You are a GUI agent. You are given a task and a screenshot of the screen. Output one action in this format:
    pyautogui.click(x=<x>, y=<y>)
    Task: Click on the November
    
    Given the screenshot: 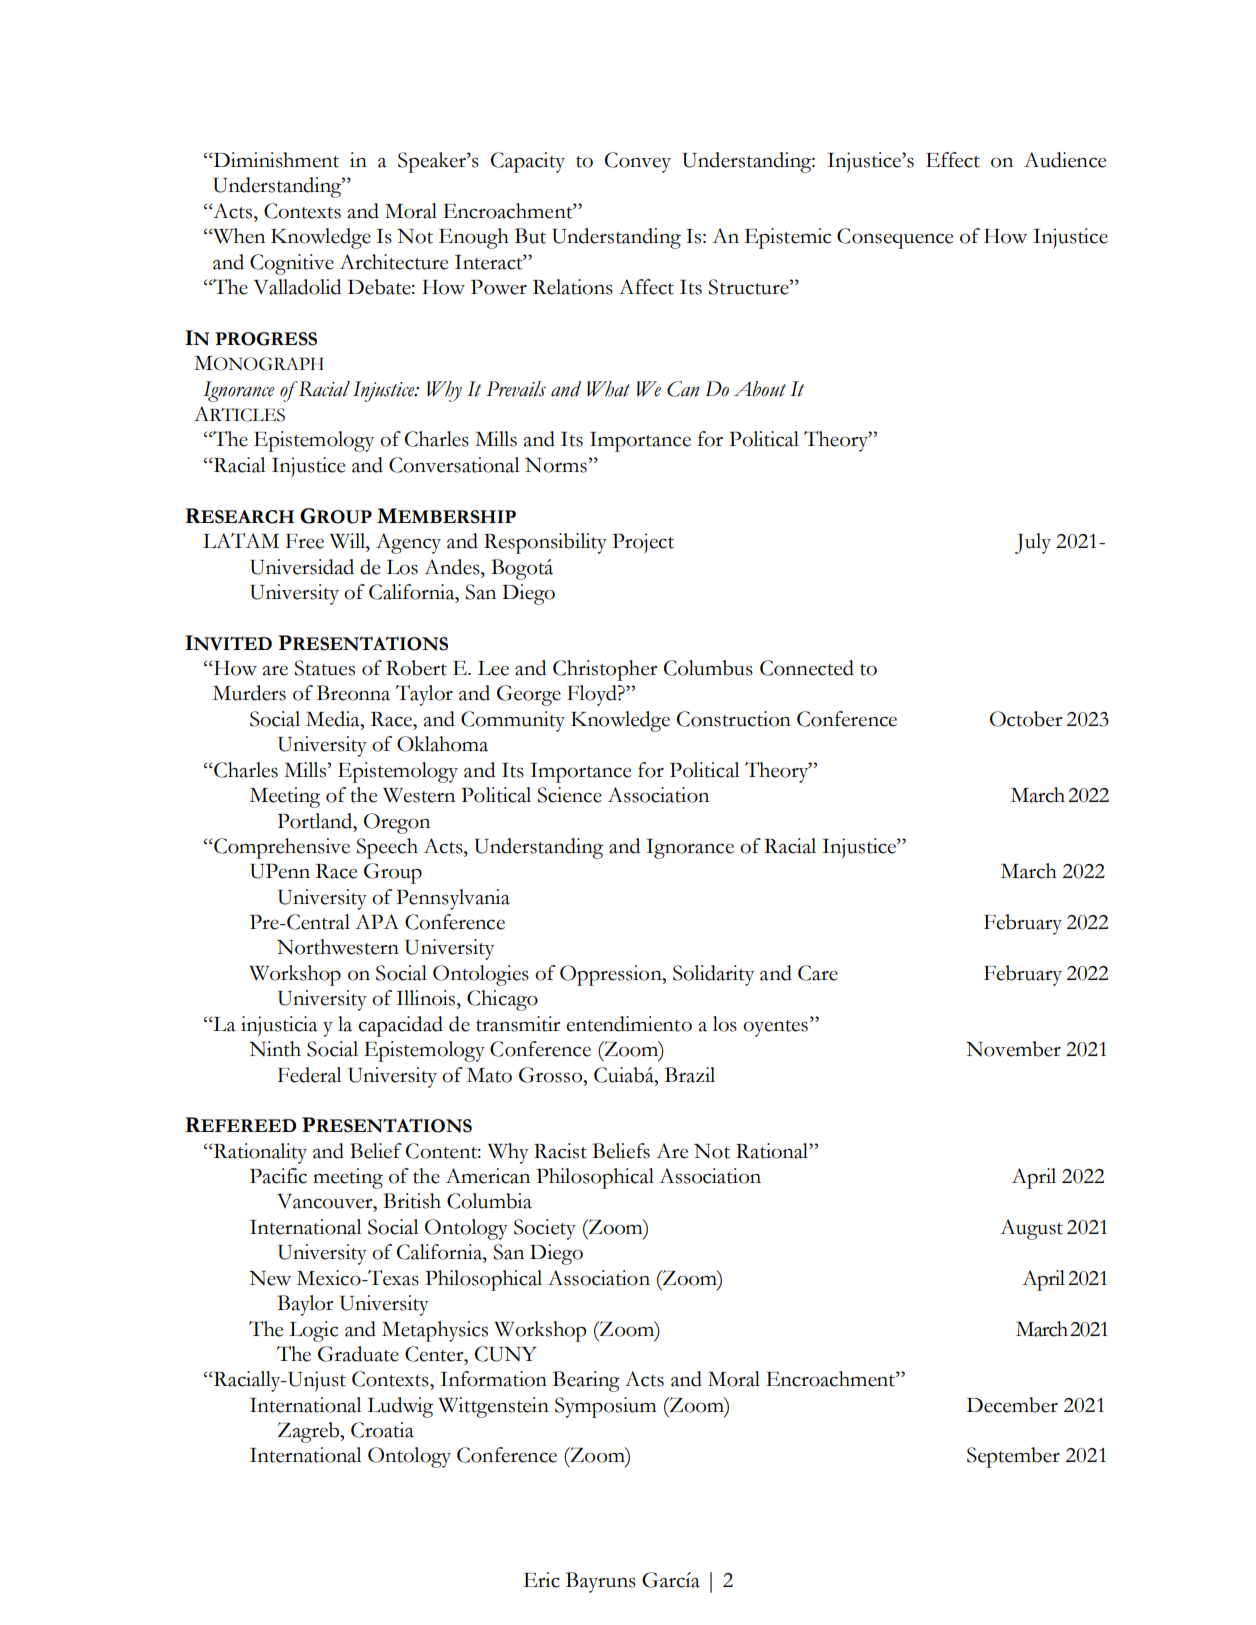 What is the action you would take?
    pyautogui.click(x=1013, y=1049)
